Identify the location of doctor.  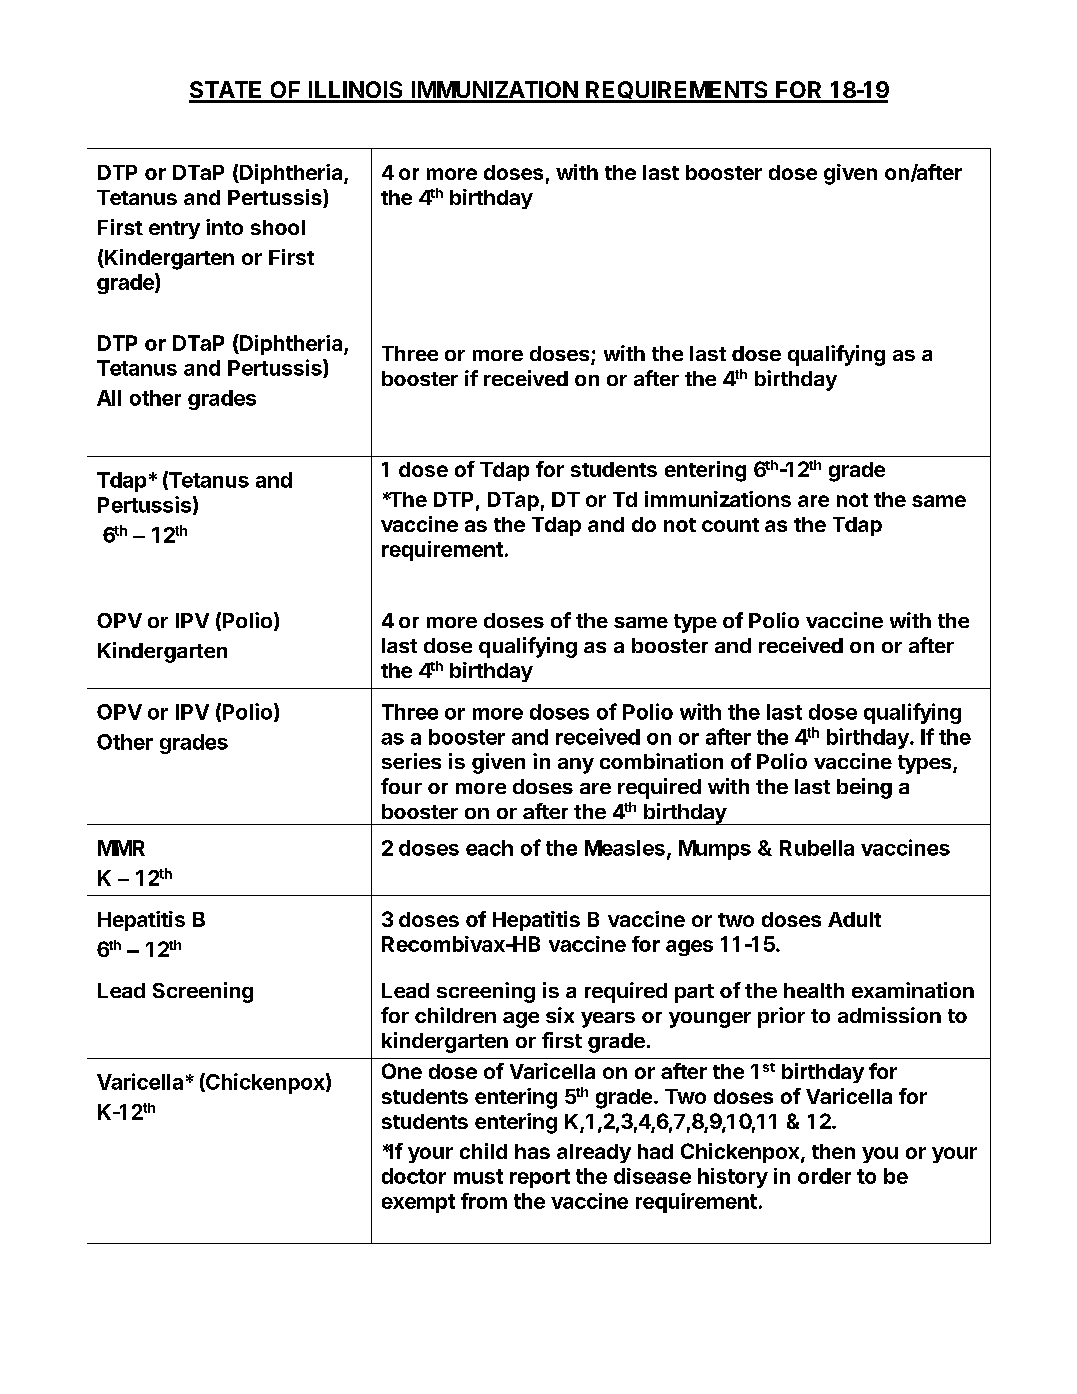
(414, 1176).
